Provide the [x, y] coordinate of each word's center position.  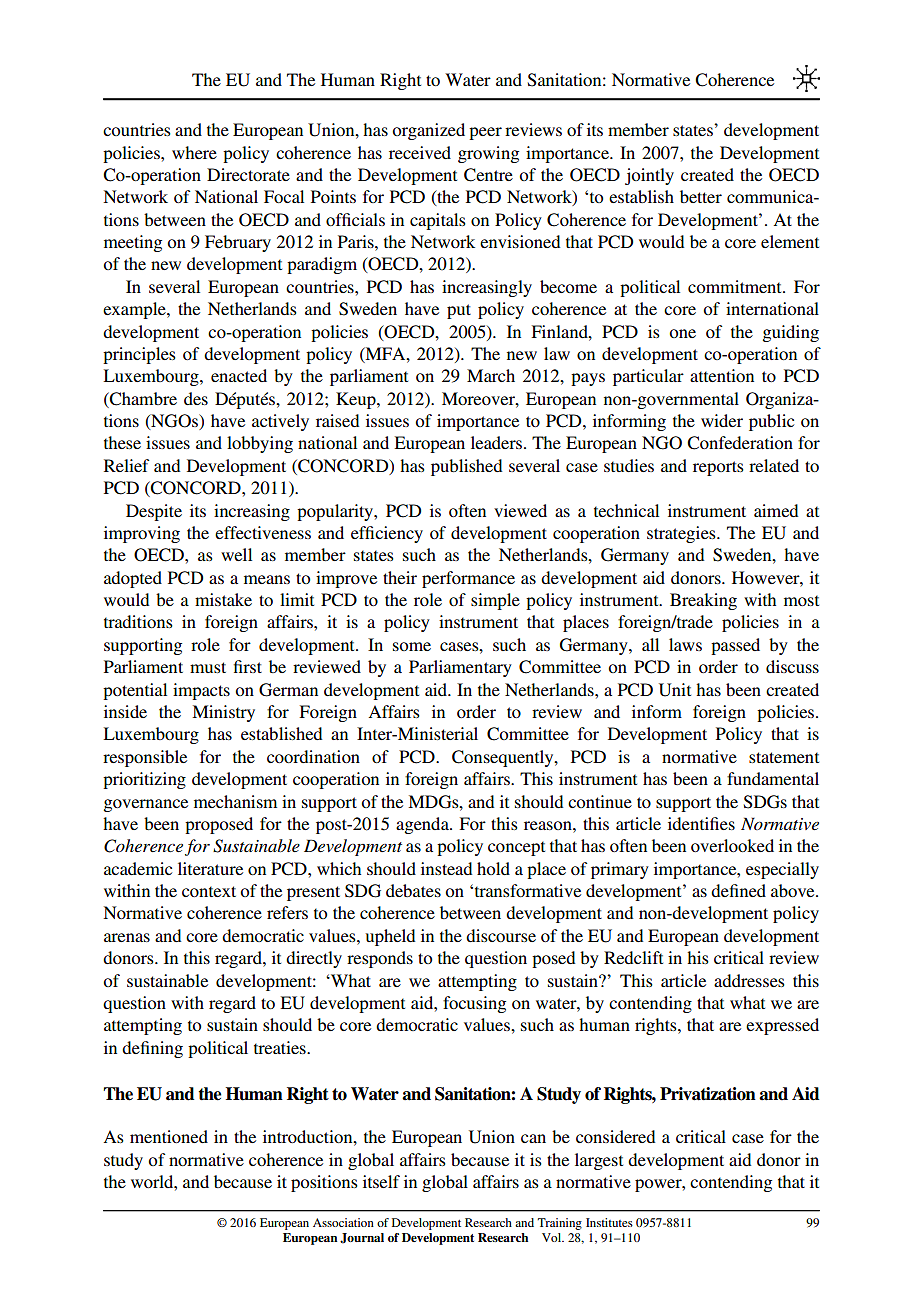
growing [488, 154]
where [194, 152]
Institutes [609, 1222]
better [701, 196]
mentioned [169, 1136]
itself [381, 1181]
